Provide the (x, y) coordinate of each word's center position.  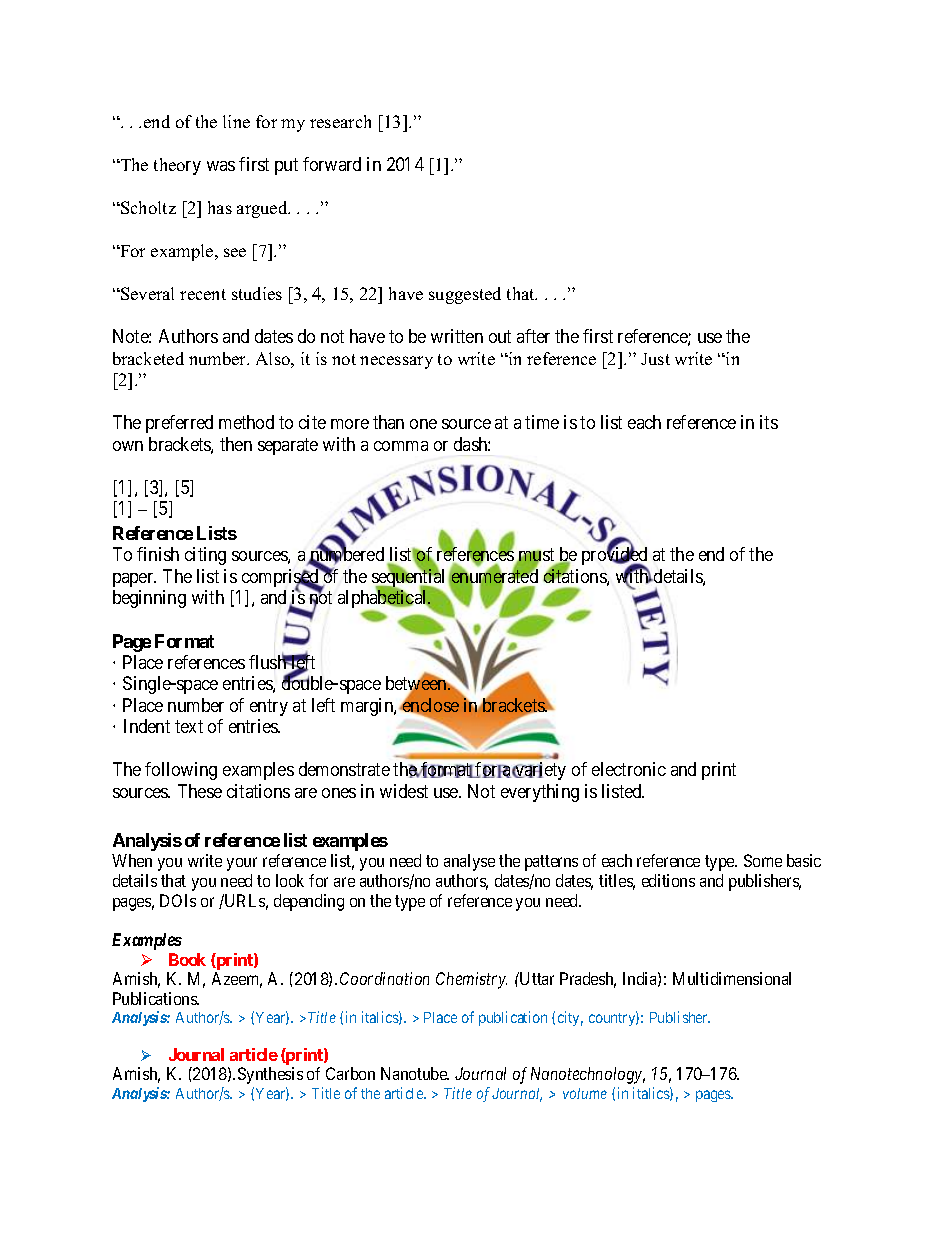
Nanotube (415, 1073)
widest (404, 791)
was (221, 166)
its (769, 422)
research (340, 121)
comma (401, 446)
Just (655, 359)
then (236, 444)
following (181, 771)
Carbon (350, 1073)
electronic (629, 769)
